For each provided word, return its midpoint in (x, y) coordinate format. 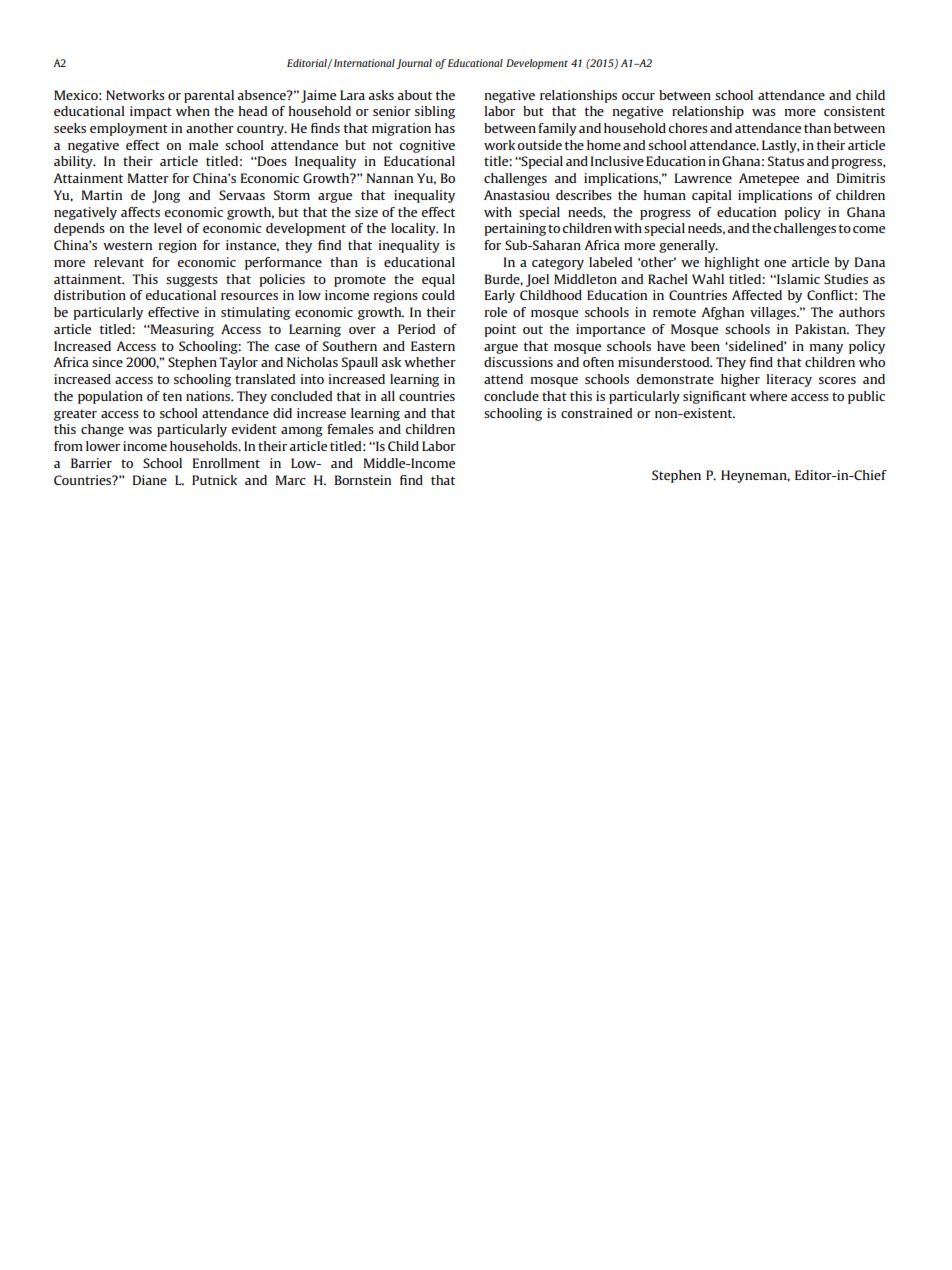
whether (430, 362)
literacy (789, 380)
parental (209, 96)
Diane (150, 480)
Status (786, 161)
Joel (537, 280)
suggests (192, 281)
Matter (148, 178)
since (107, 362)
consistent (854, 111)
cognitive (427, 146)
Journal (414, 64)
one (775, 263)
